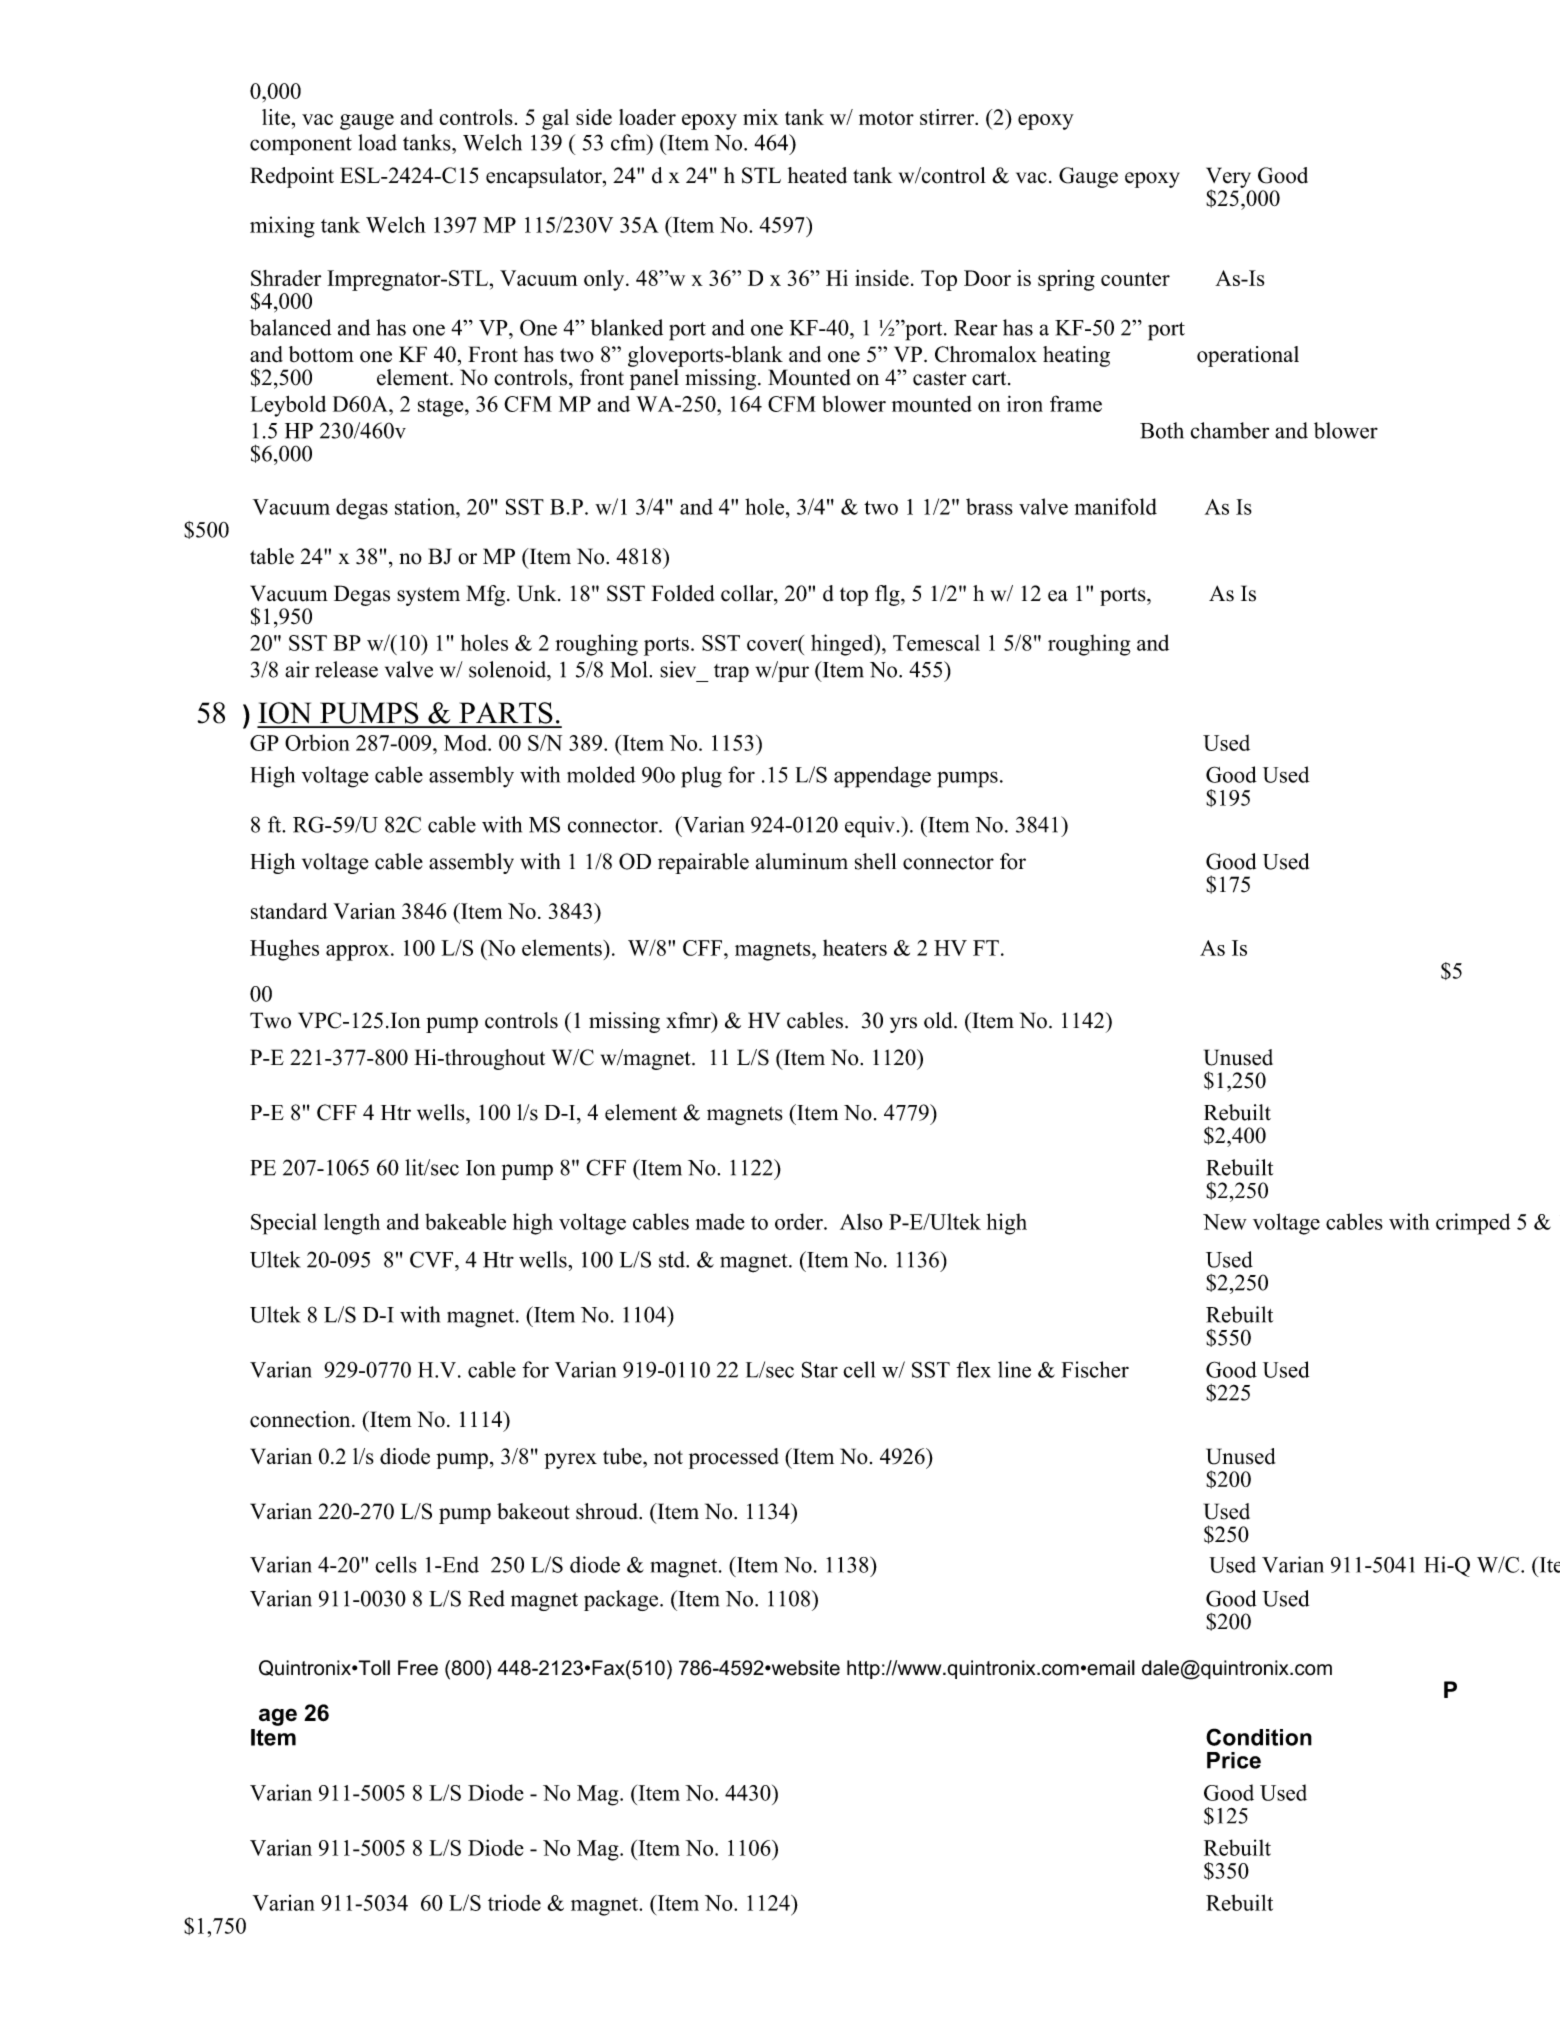 This screenshot has height=2019, width=1560. I want to click on component, so click(301, 146).
